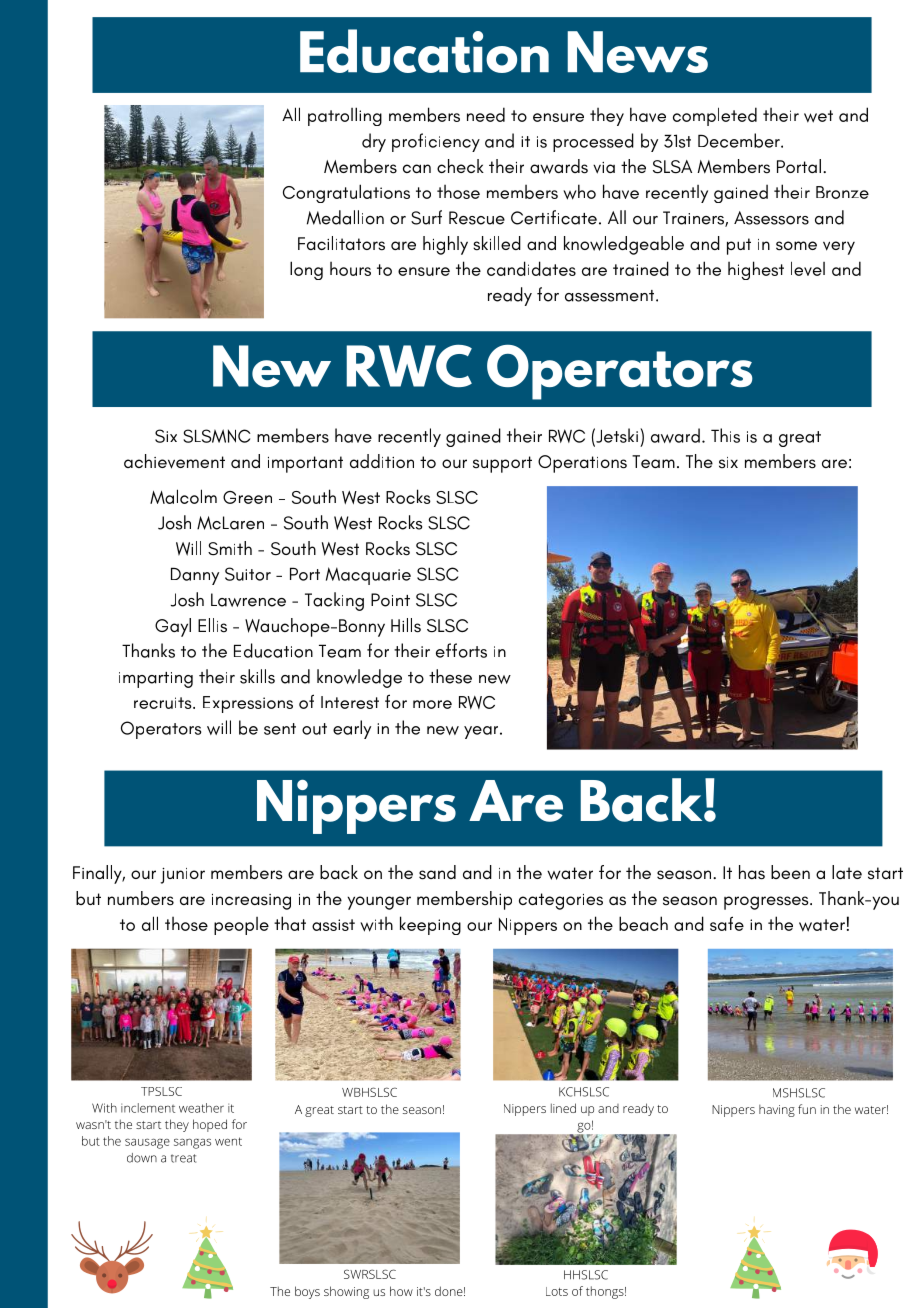  What do you see at coordinates (725, 435) in the screenshot?
I see `This` at bounding box center [725, 435].
